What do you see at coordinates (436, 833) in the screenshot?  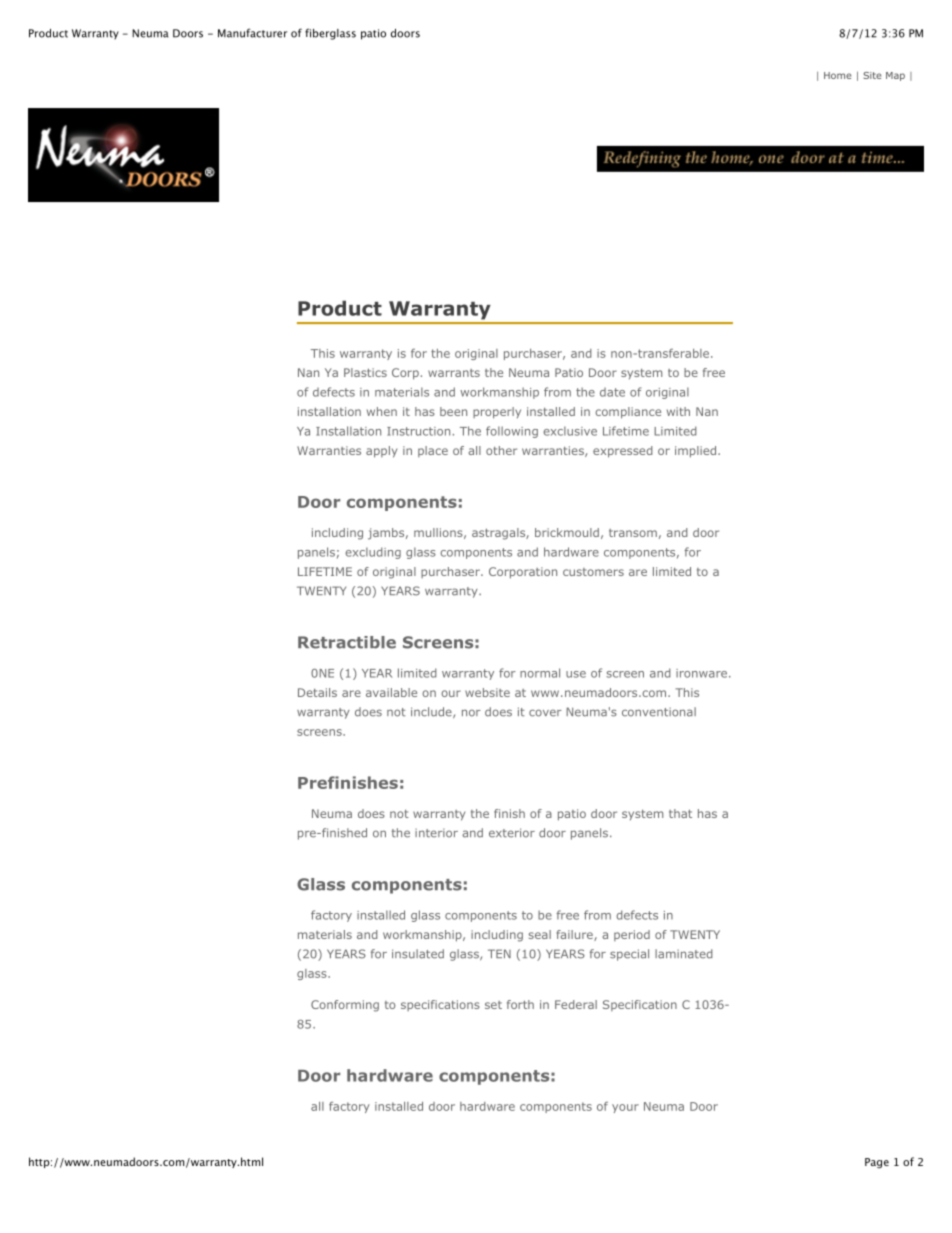 I see `interior` at bounding box center [436, 833].
